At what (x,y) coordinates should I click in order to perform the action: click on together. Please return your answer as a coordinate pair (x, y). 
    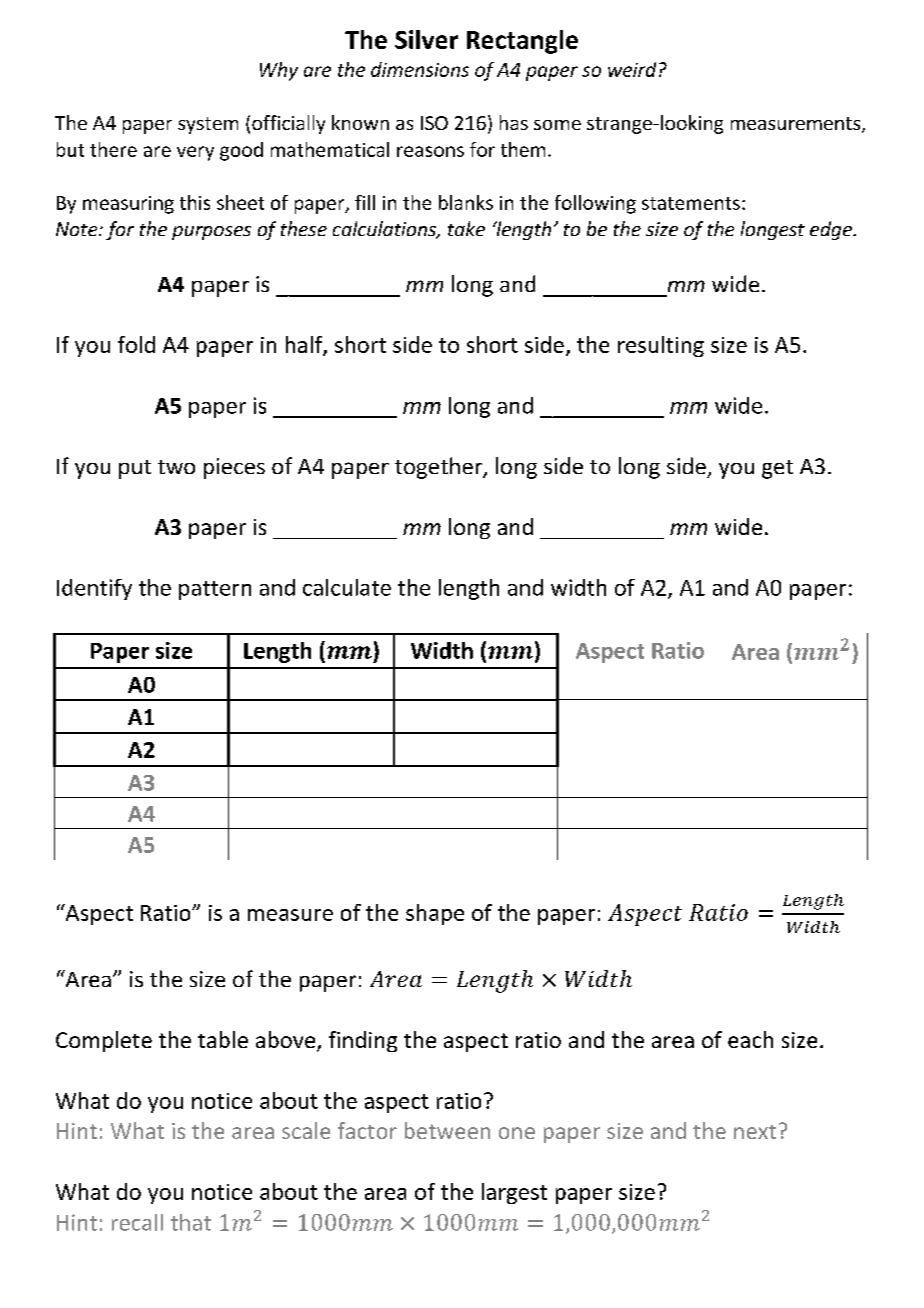
    Looking at the image, I should click on (439, 468).
